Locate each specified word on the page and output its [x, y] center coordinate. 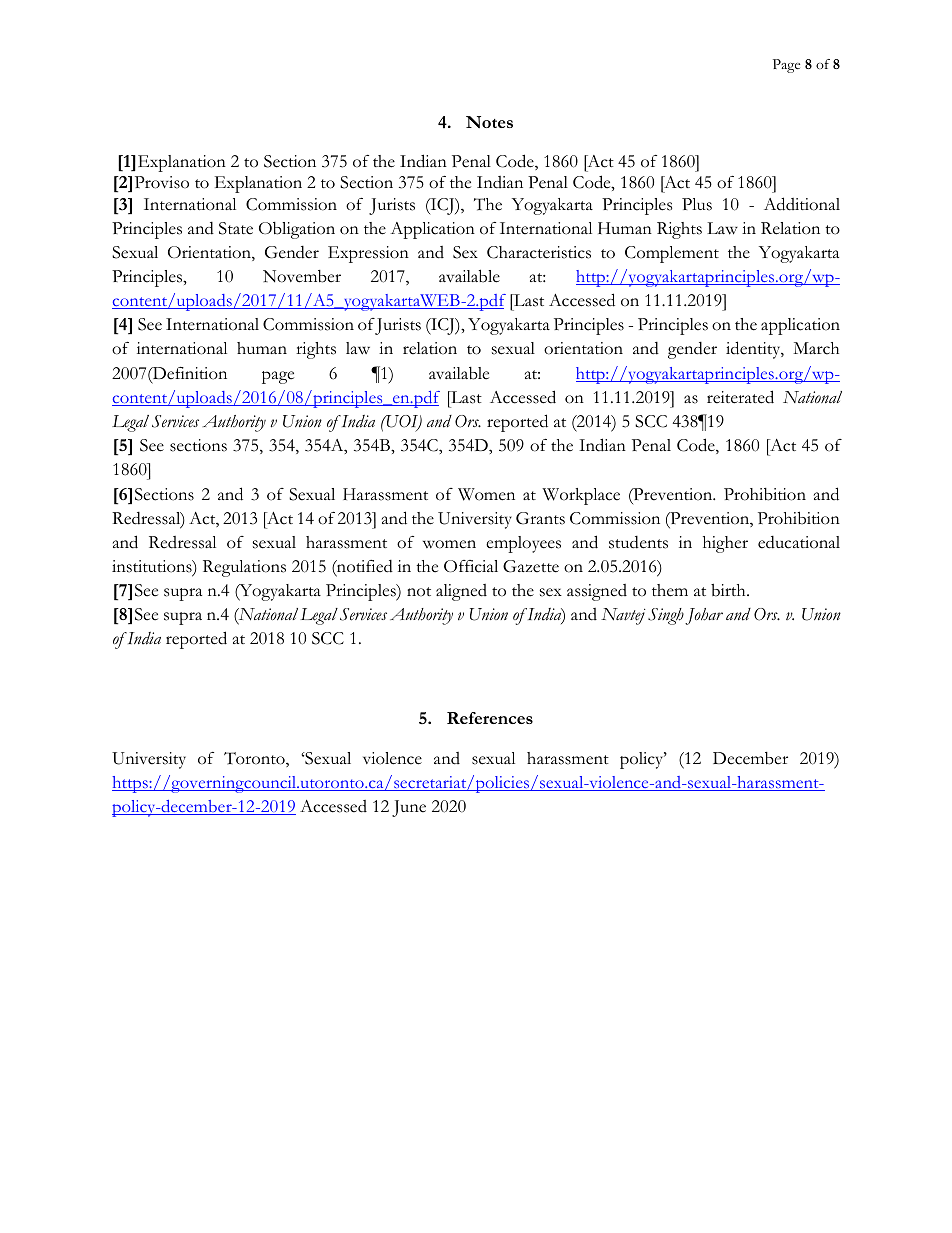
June [409, 808]
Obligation [297, 230]
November [302, 276]
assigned [597, 592]
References [490, 718]
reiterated [740, 397]
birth [729, 590]
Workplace [581, 496]
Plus [697, 204]
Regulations [244, 568]
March [816, 348]
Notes [489, 122]
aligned [461, 592]
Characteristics [539, 252]
